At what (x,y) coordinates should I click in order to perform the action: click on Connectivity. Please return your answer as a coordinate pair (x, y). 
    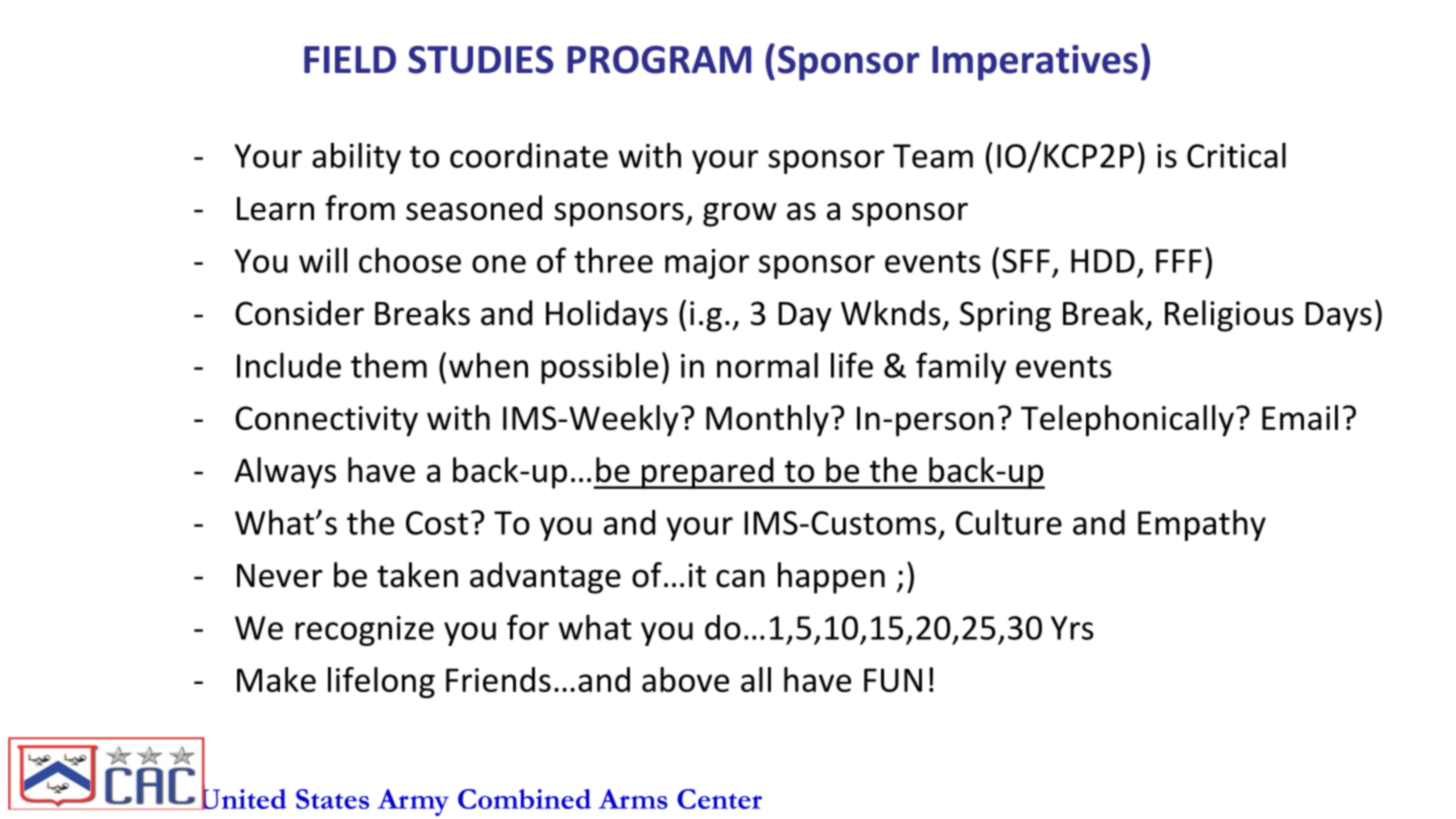
    Looking at the image, I should click on (326, 421).
